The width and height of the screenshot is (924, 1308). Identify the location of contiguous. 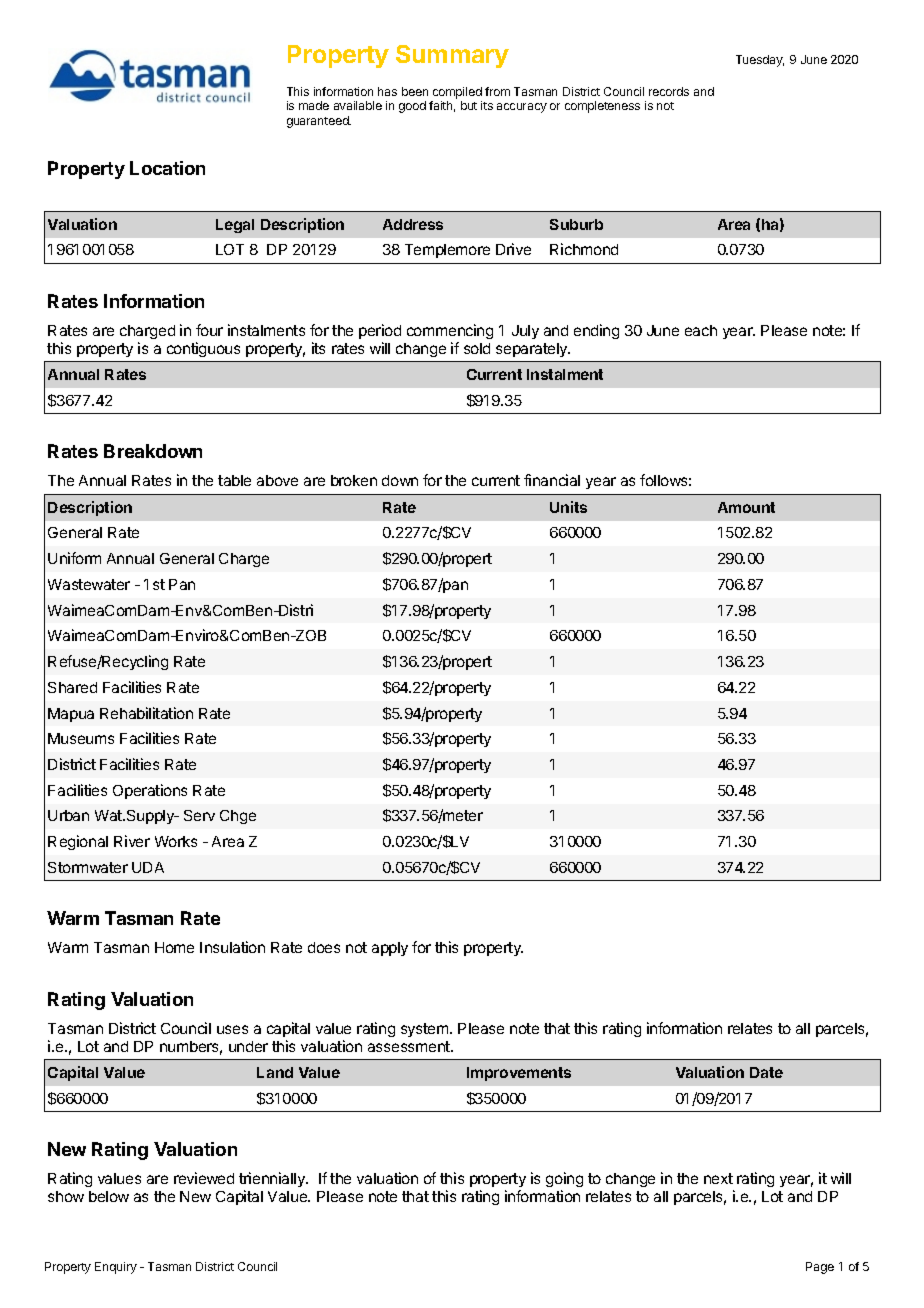
(203, 349).
